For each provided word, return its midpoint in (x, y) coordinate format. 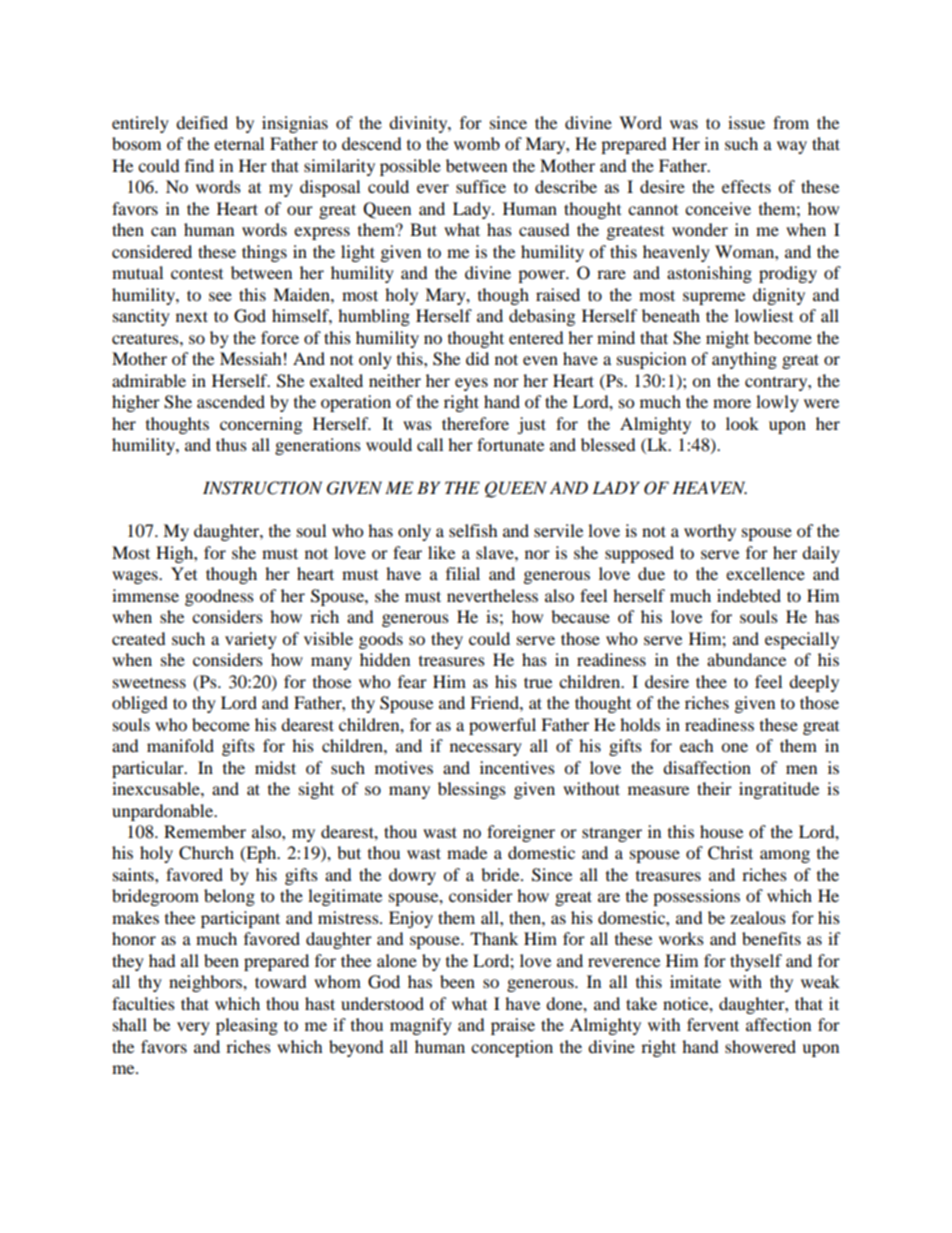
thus (231, 444)
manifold (180, 745)
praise (513, 1026)
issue (746, 122)
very (193, 1028)
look (742, 423)
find (199, 165)
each (697, 745)
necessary (486, 749)
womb (477, 143)
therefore (475, 423)
